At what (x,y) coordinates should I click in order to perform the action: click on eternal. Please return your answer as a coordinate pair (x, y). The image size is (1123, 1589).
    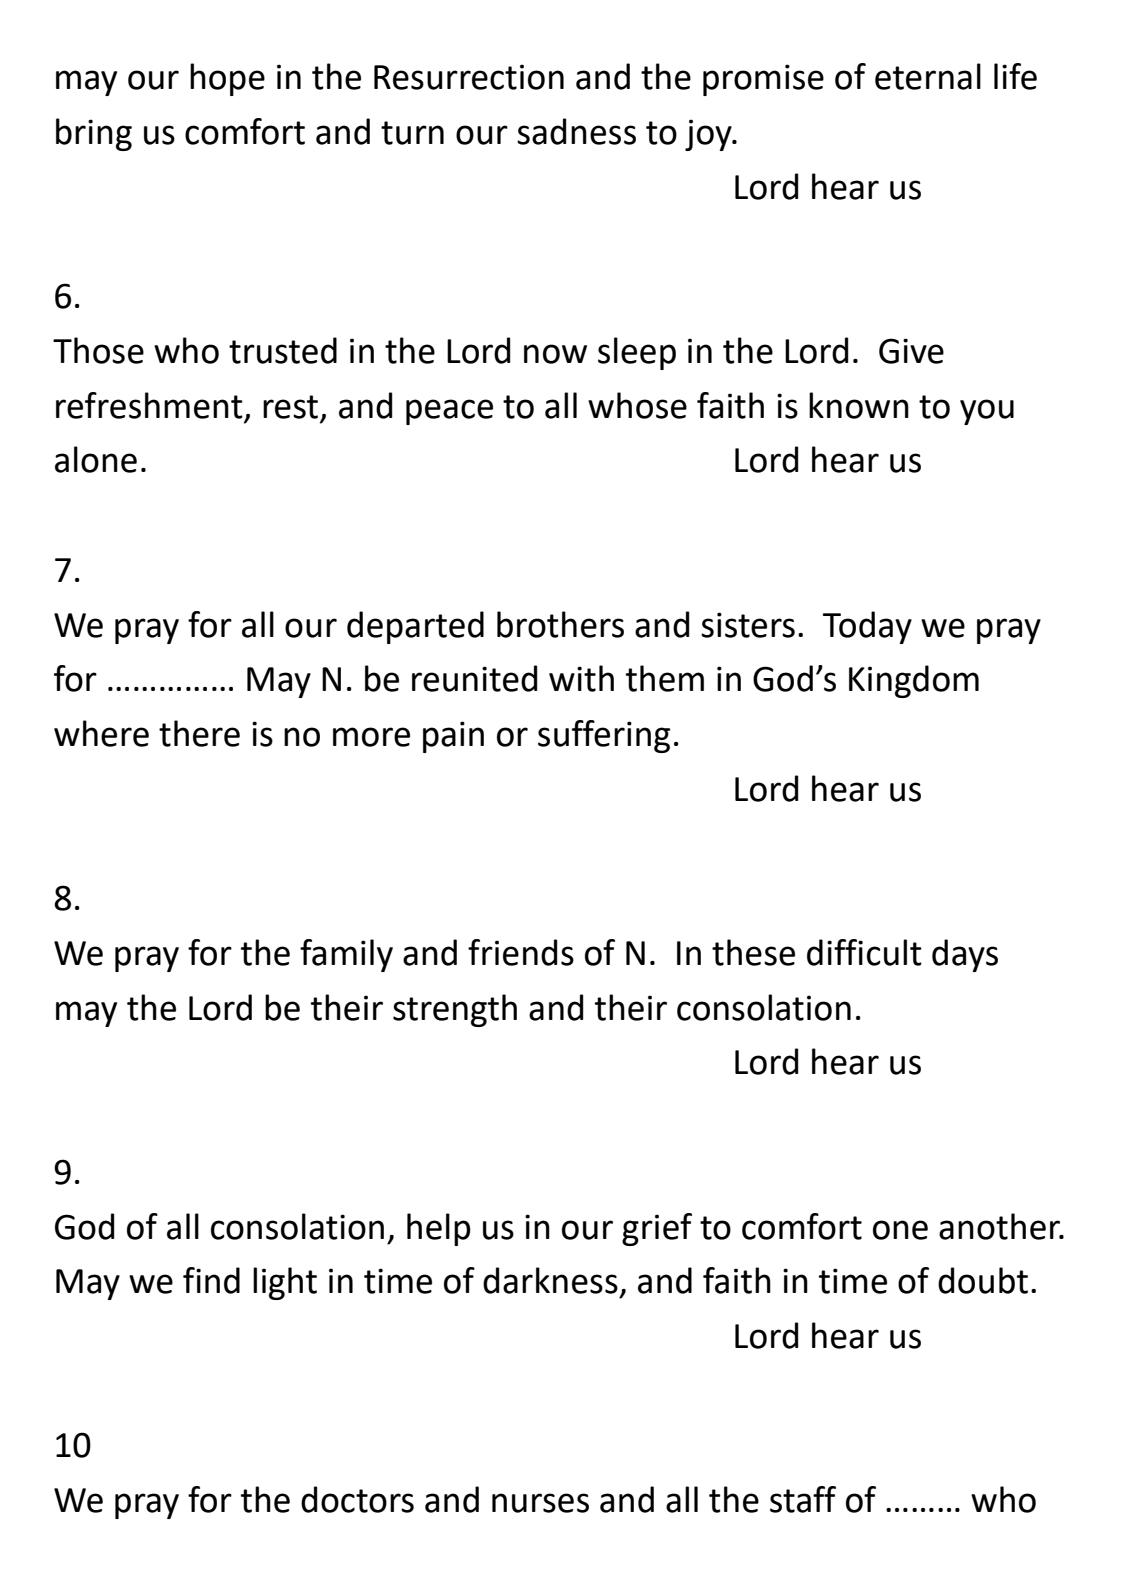
    Looking at the image, I should click on (928, 76).
